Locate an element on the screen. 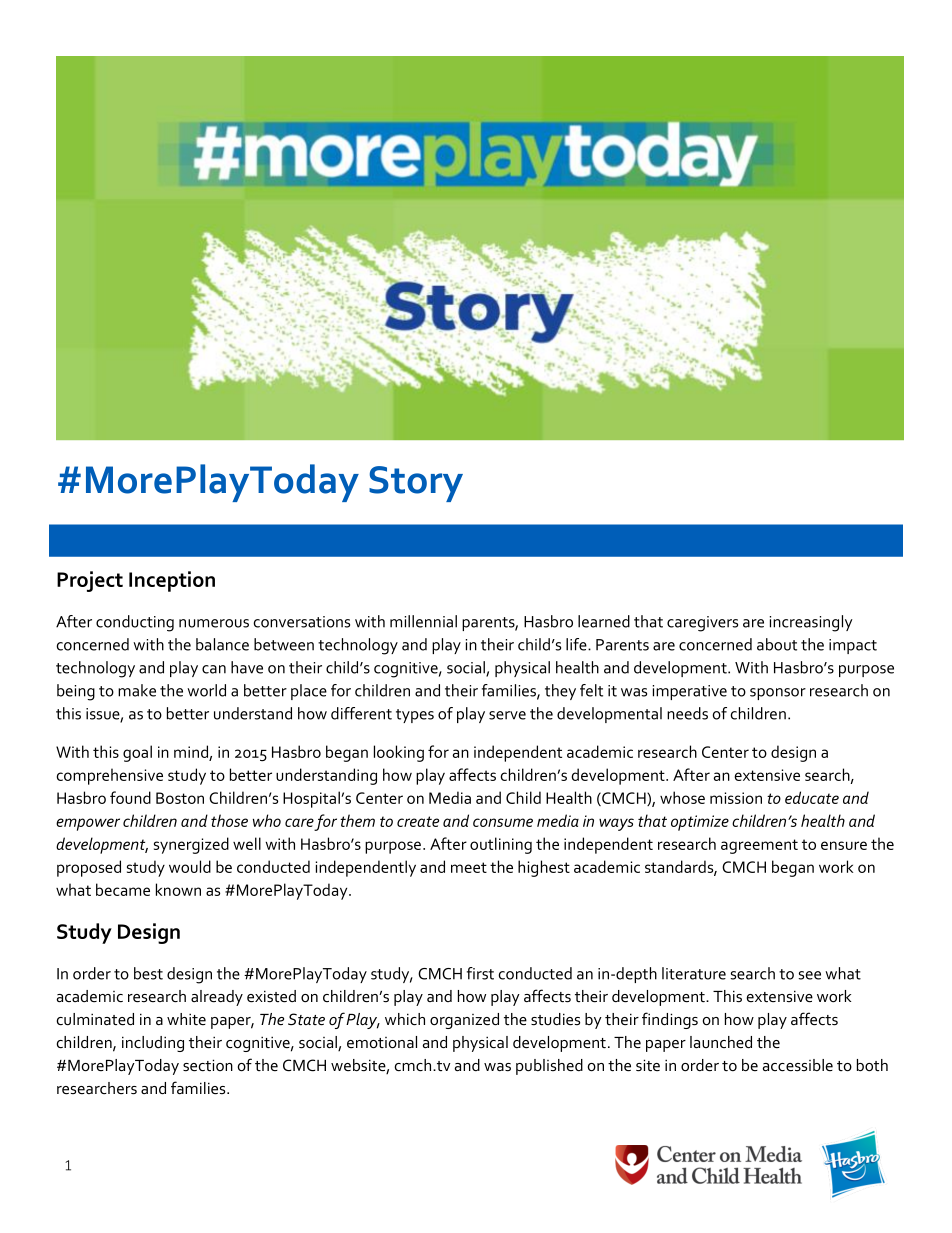  those is located at coordinates (229, 820).
